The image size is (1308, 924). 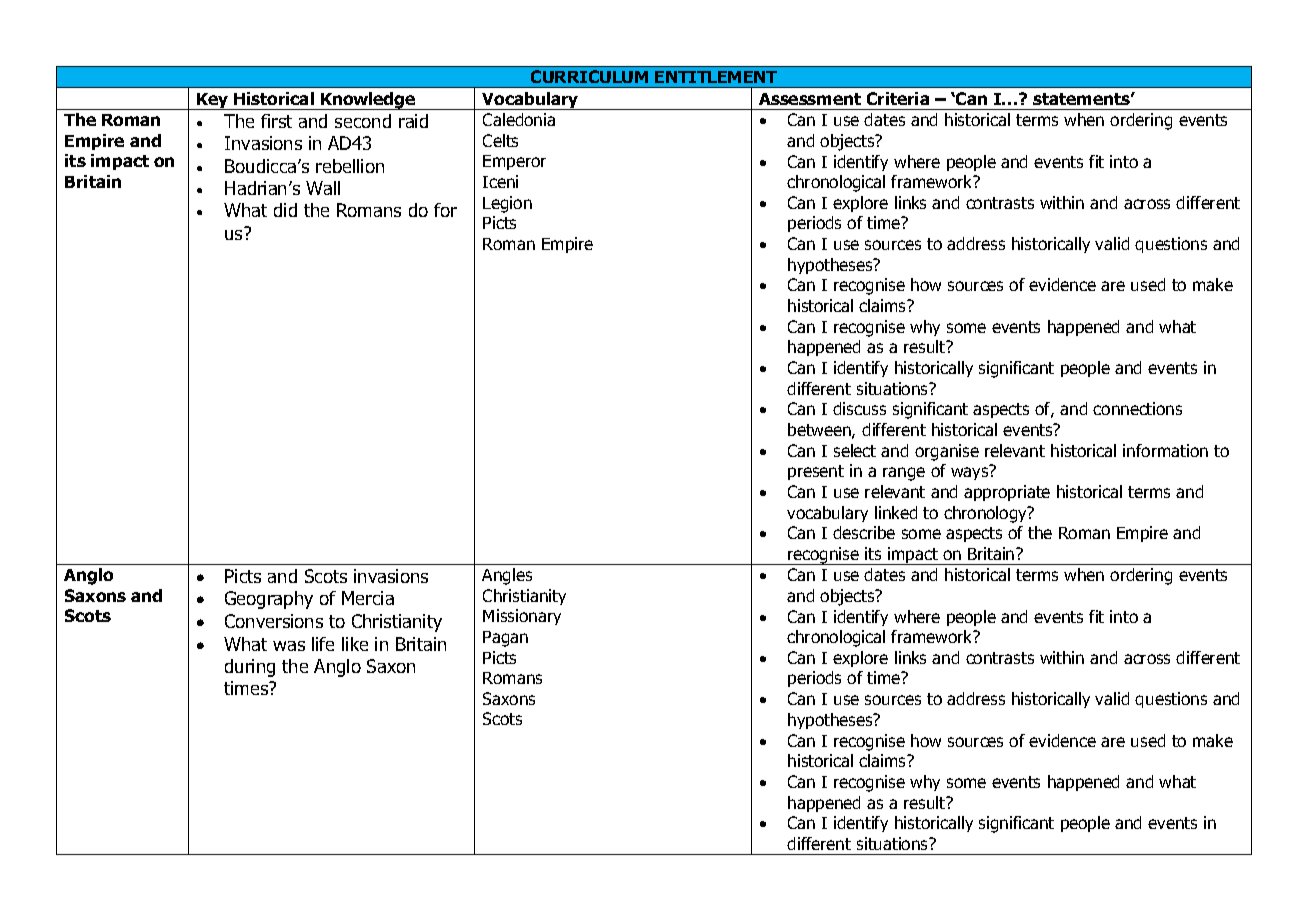 I want to click on Assessment, so click(x=810, y=99).
